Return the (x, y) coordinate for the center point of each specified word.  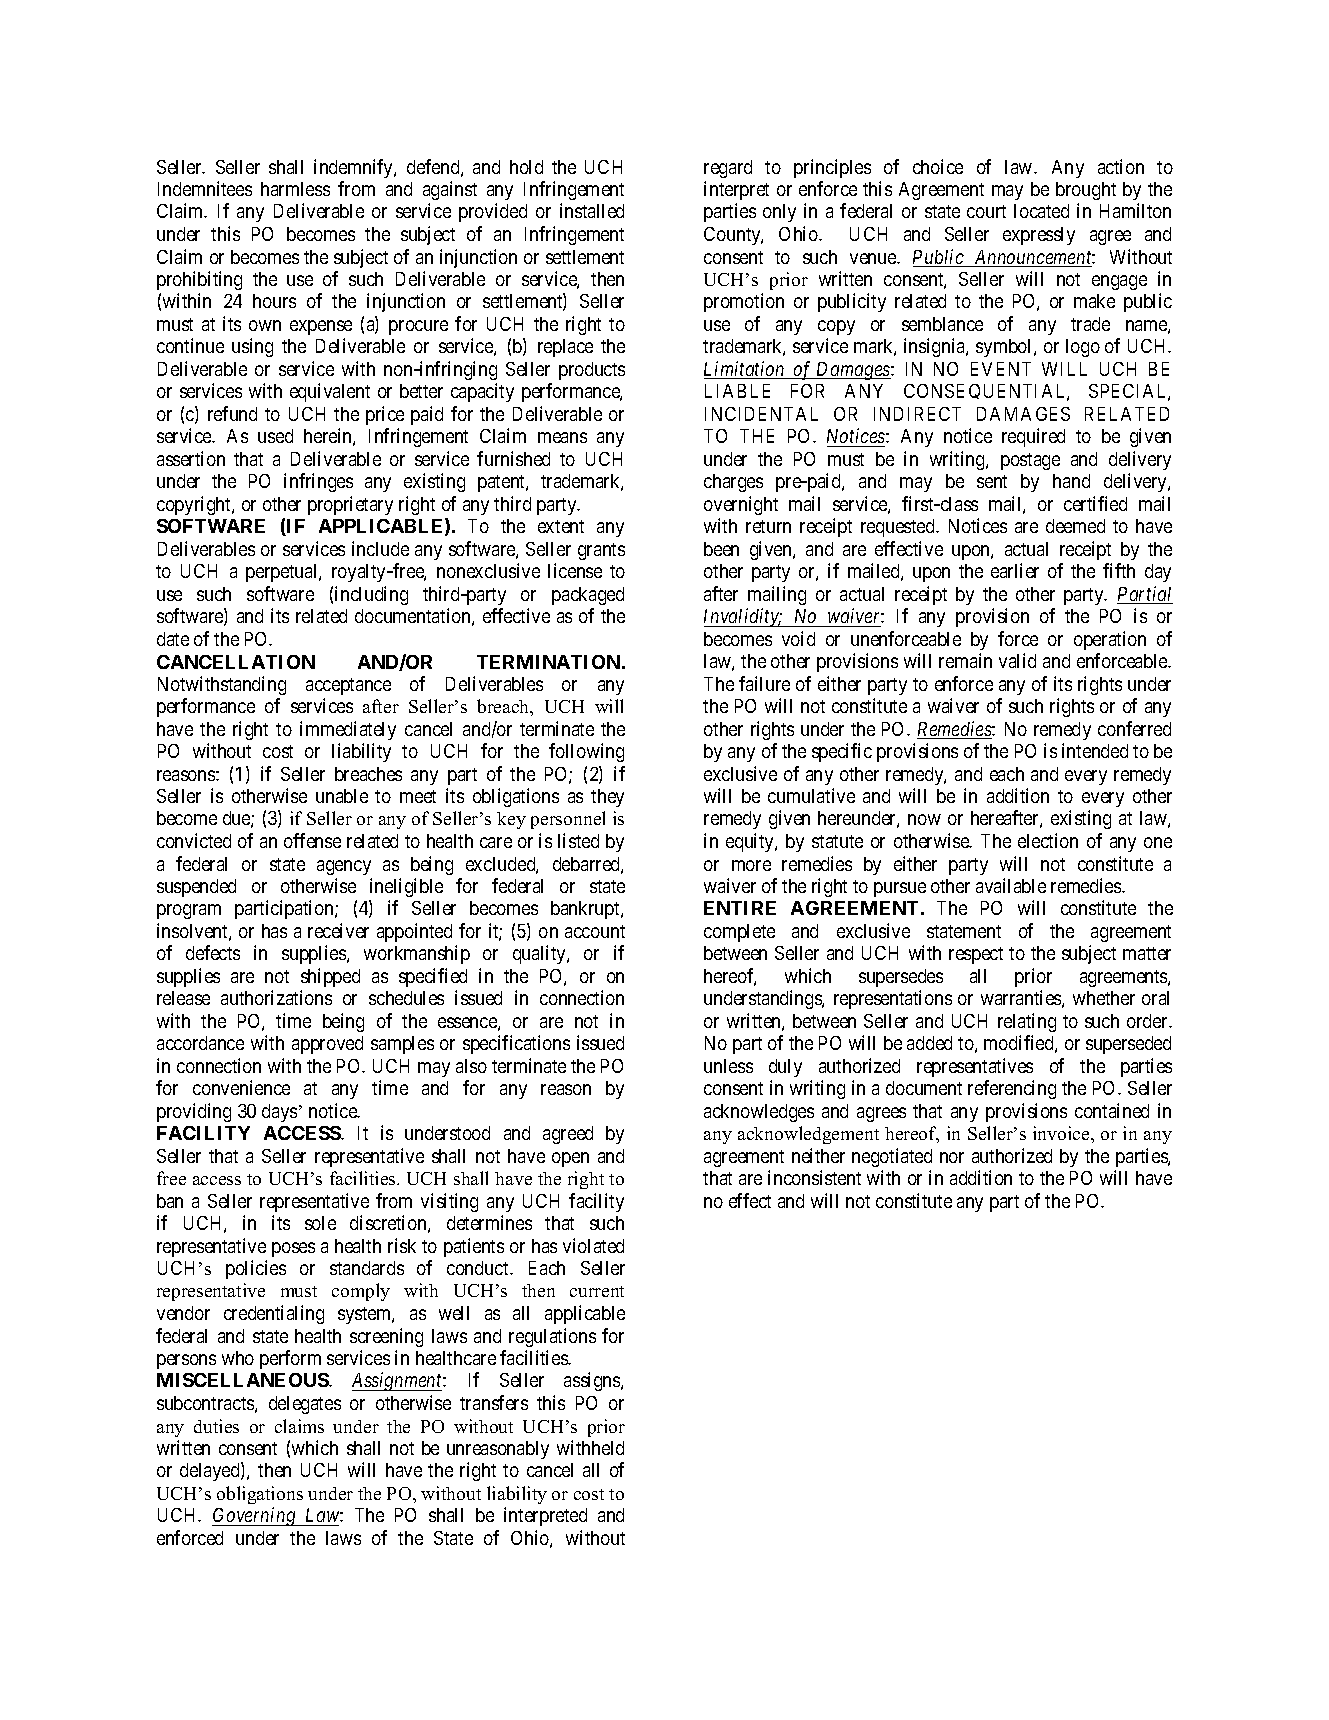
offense (312, 840)
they (607, 798)
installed (592, 210)
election (1048, 840)
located (1041, 211)
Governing (255, 1516)
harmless (295, 189)
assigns (593, 1381)
